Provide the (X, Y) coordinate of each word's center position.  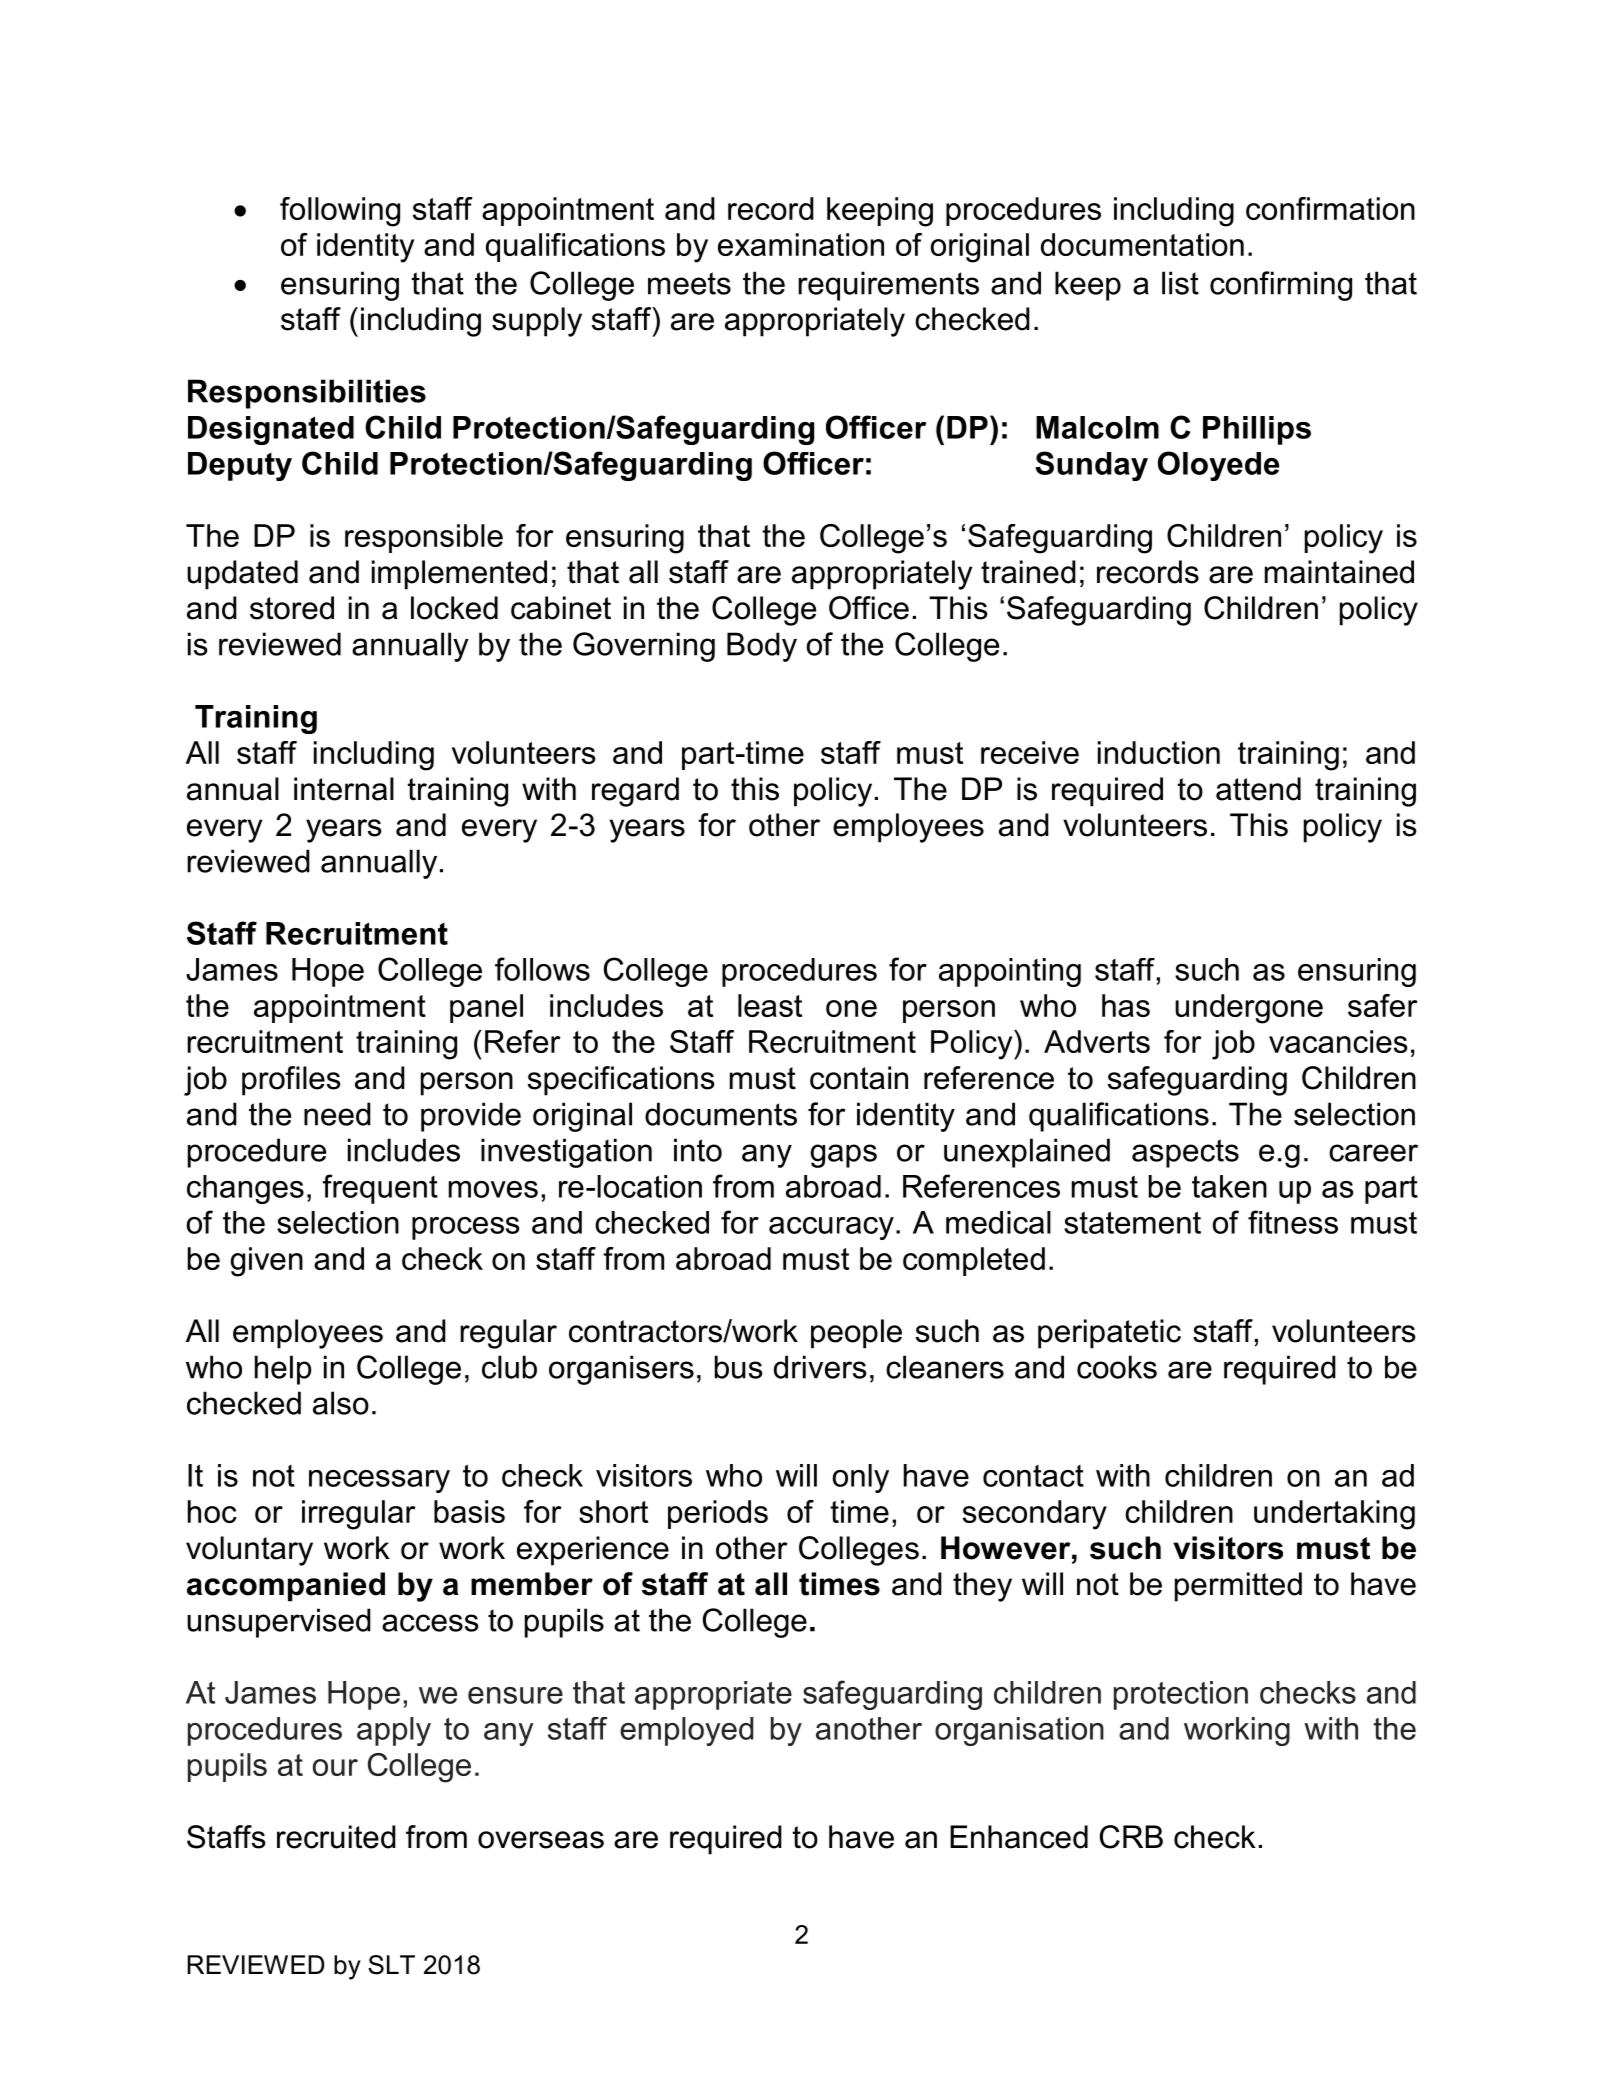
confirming (1281, 286)
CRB (1131, 1837)
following (340, 212)
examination (801, 244)
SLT (391, 1965)
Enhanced (1019, 1837)
